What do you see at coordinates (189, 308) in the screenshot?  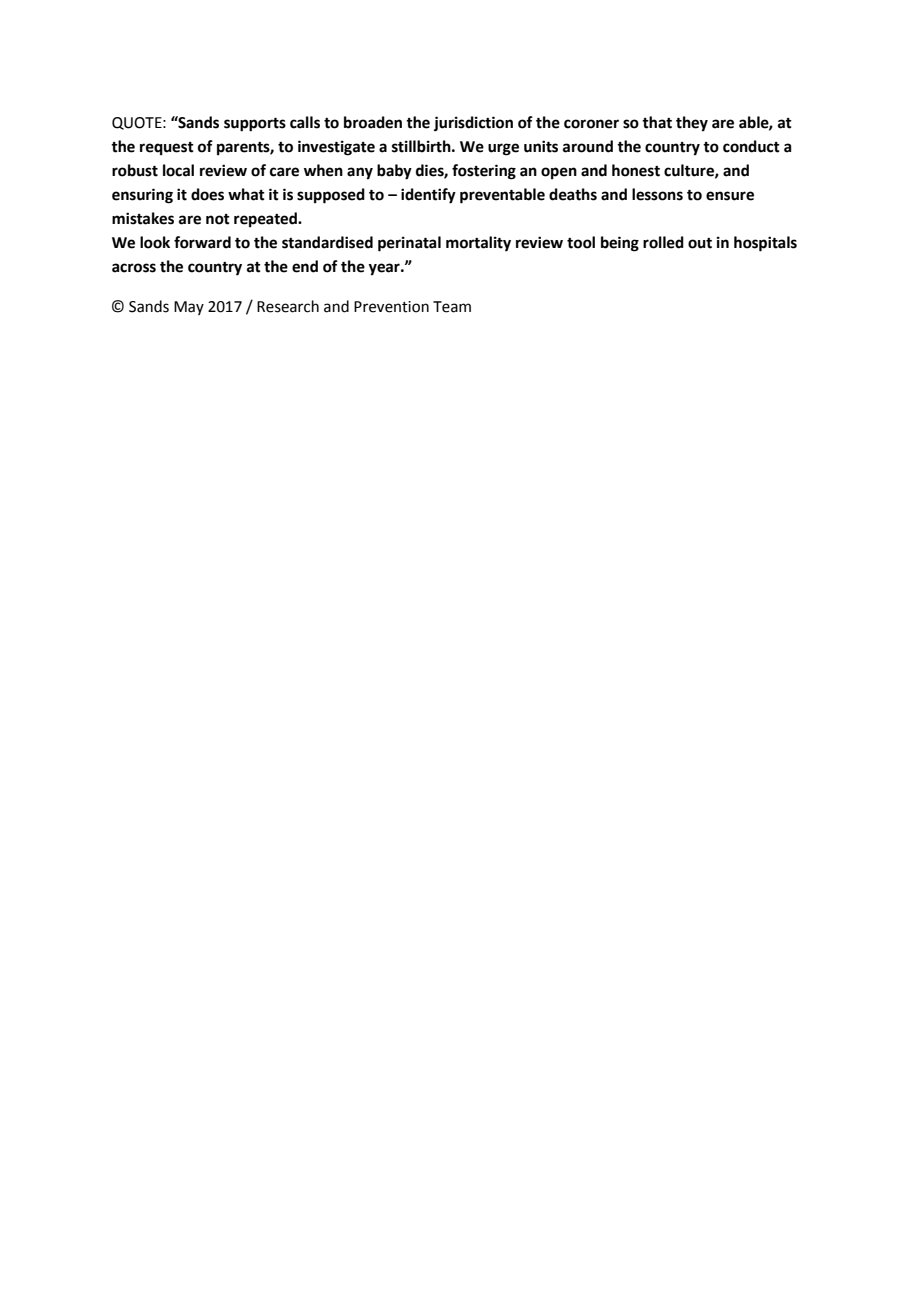 I see `May` at bounding box center [189, 308].
